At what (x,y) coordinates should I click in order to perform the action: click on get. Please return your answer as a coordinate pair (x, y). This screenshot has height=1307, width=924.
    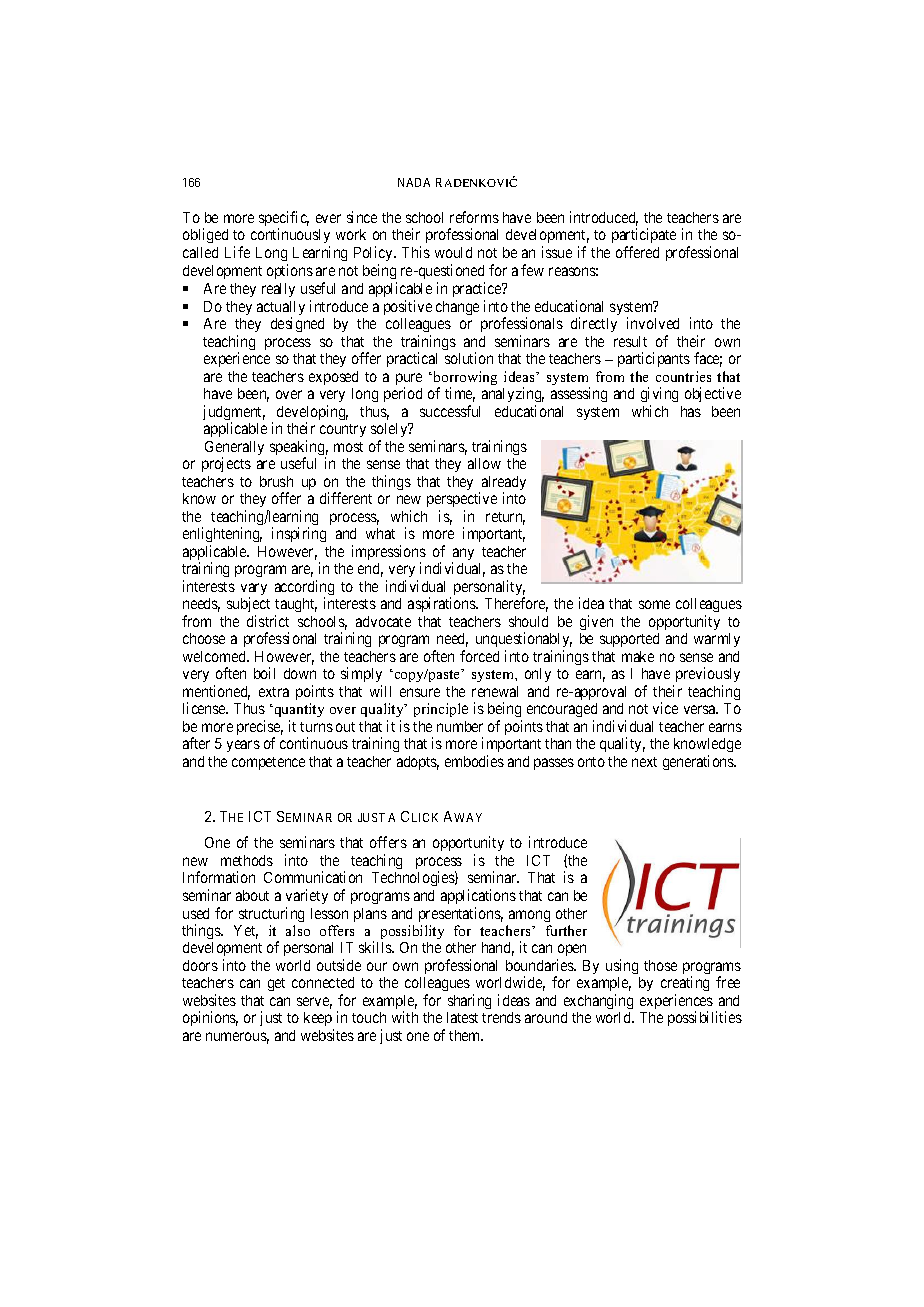
    Looking at the image, I should click on (276, 984).
